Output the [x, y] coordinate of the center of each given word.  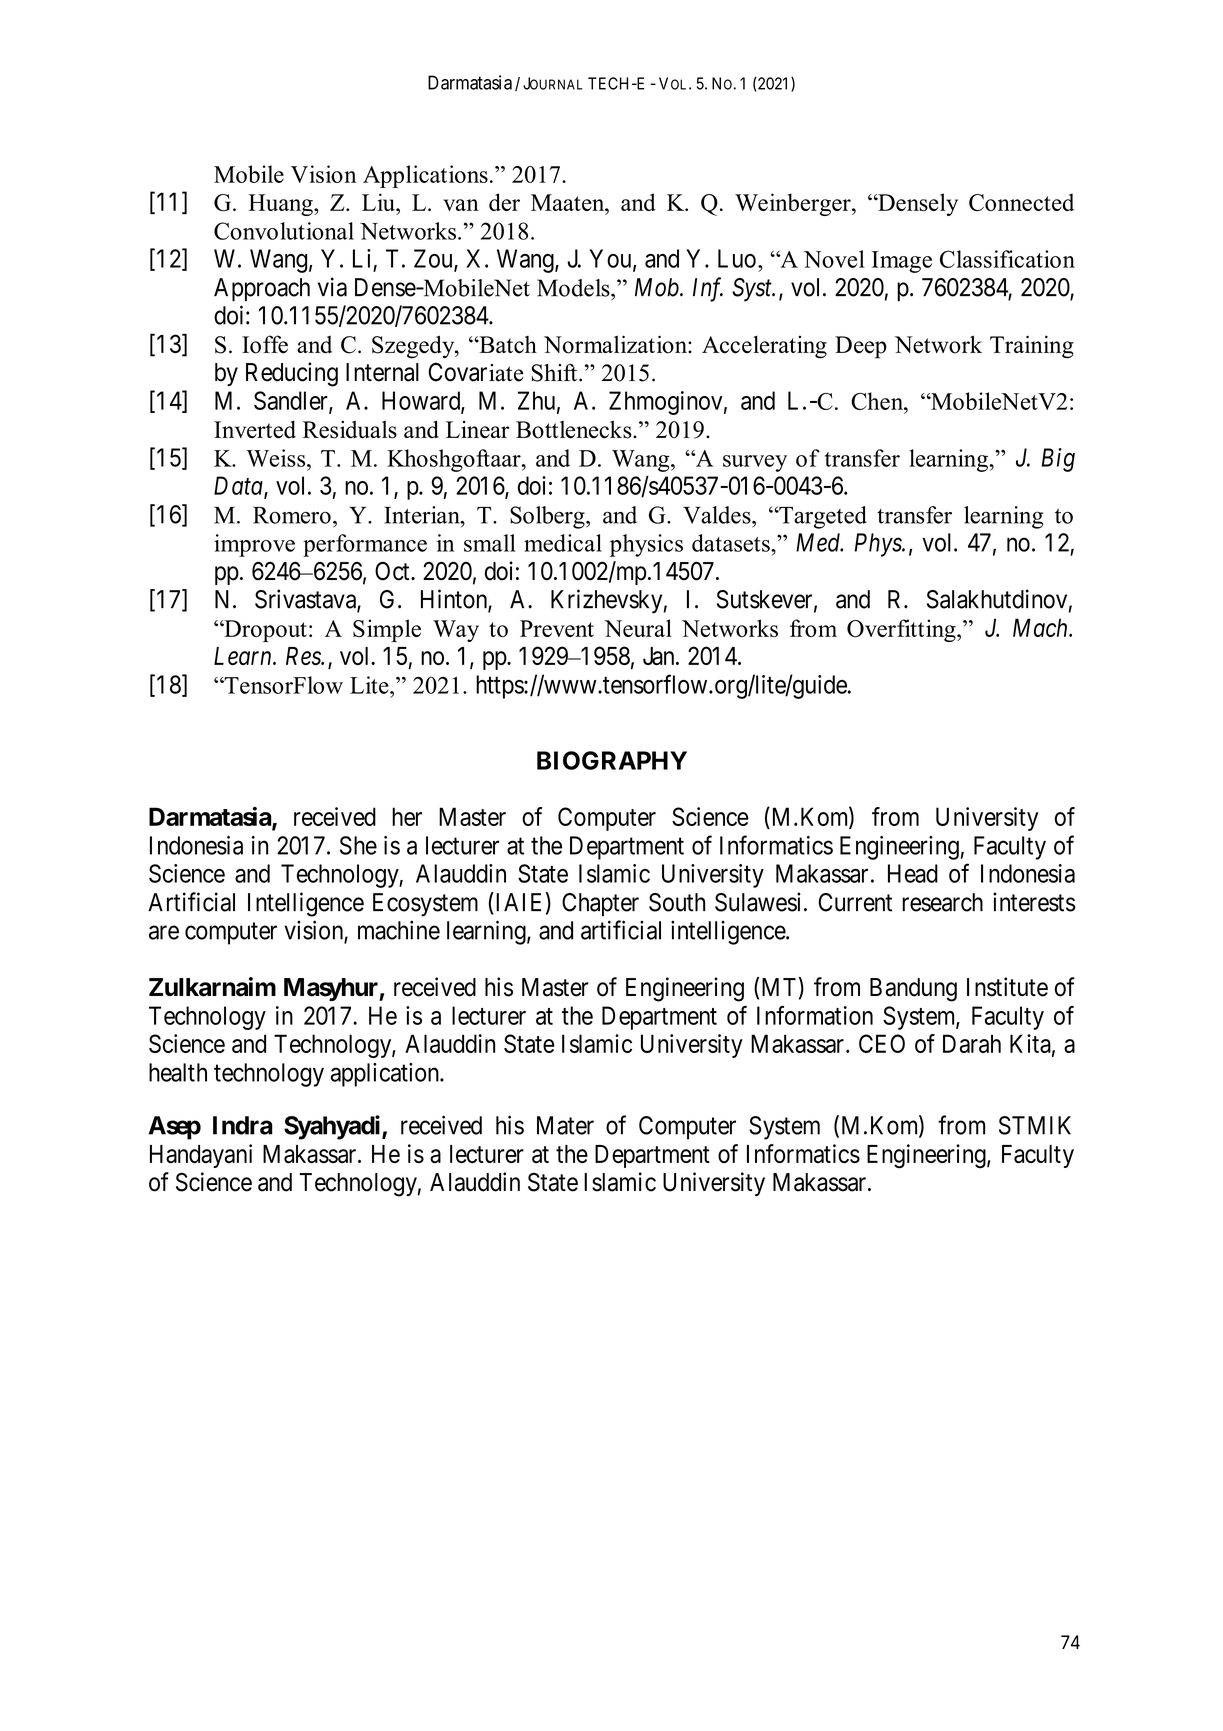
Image [902, 262]
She [358, 845]
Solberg [548, 517]
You [611, 259]
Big [1058, 460]
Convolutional [284, 231]
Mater [565, 1125]
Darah [972, 1043]
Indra [242, 1125]
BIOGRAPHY [612, 760]
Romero [292, 515]
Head [913, 873]
